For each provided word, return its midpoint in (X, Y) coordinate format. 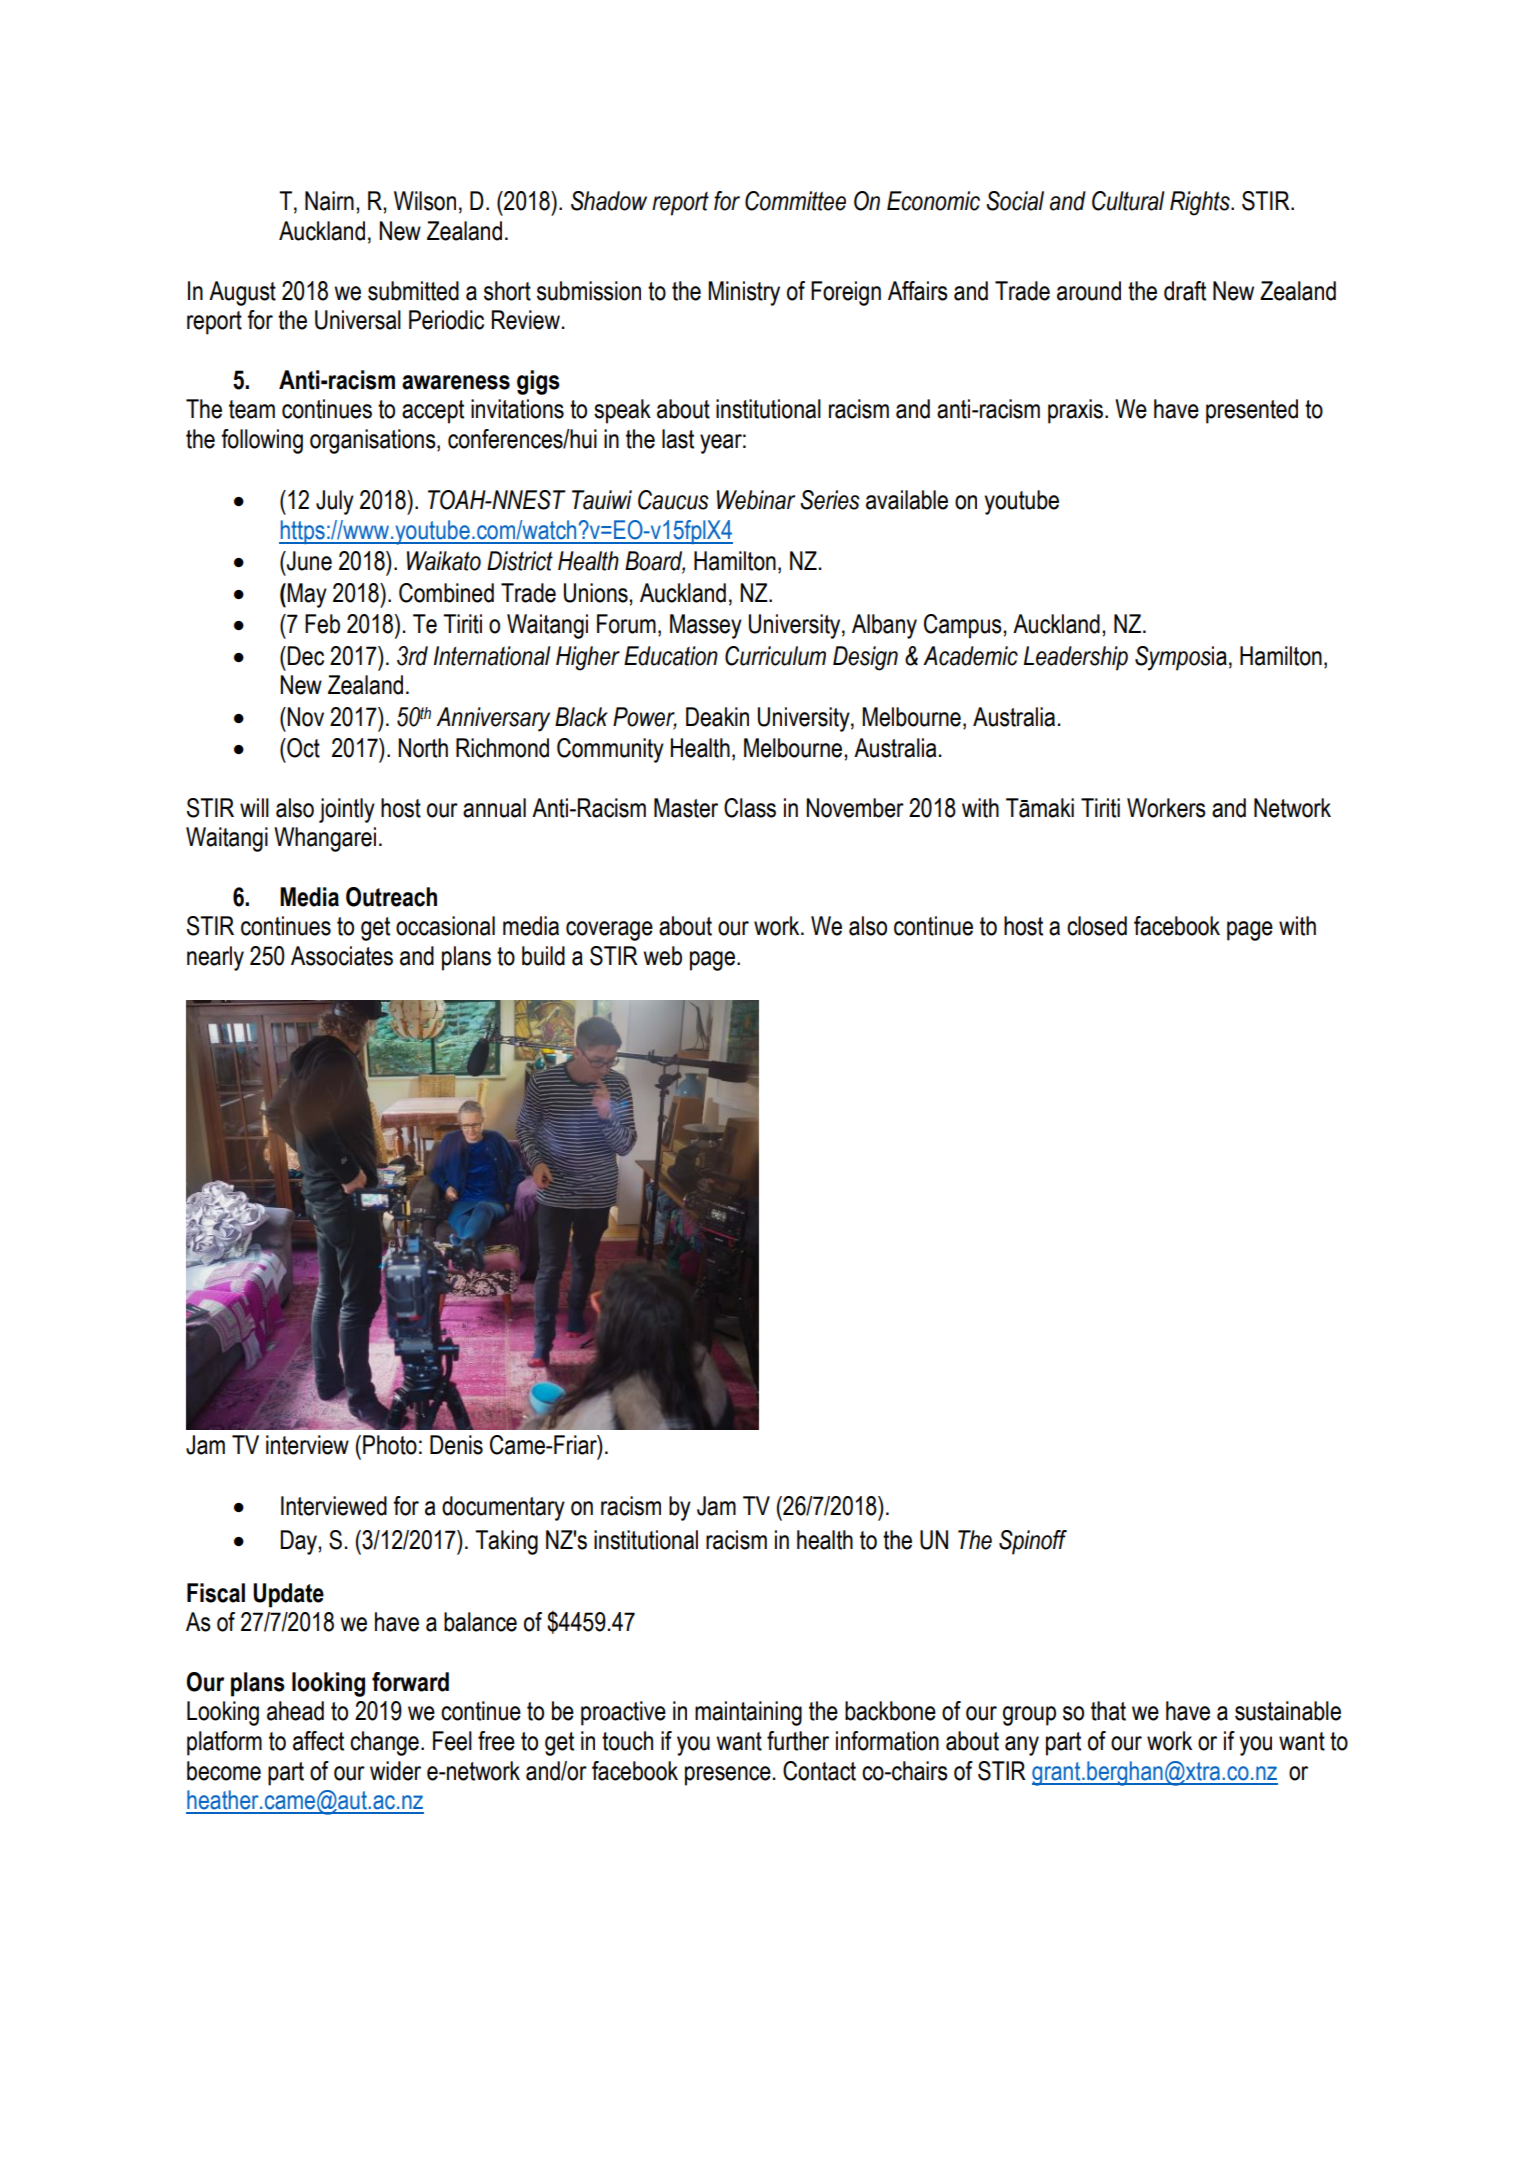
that (1108, 1711)
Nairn (329, 201)
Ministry (744, 293)
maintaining (748, 1713)
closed (1097, 926)
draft (1185, 291)
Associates (342, 956)
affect (318, 1741)
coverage (609, 931)
